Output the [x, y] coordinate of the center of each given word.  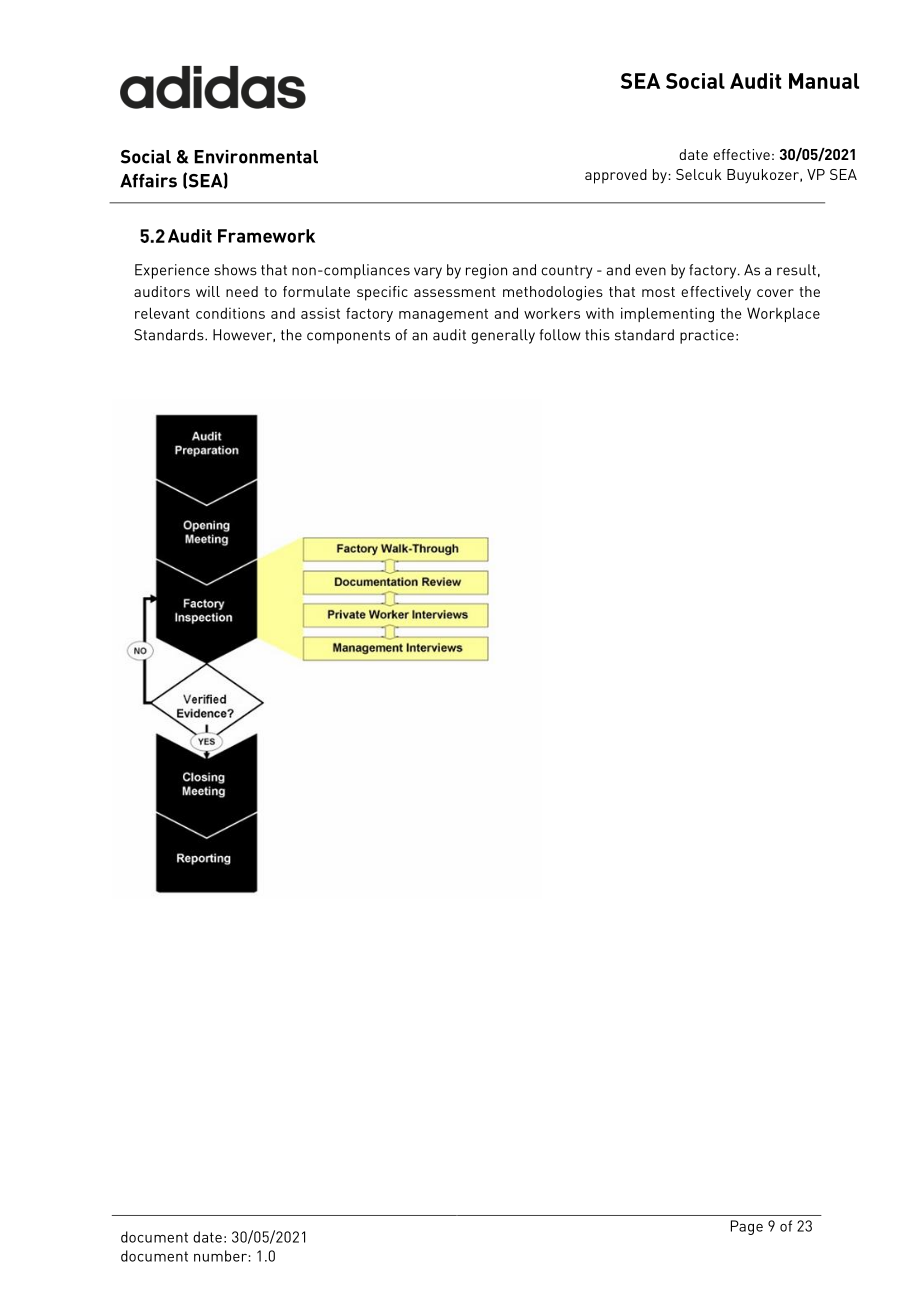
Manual [824, 81]
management [443, 316]
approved [616, 176]
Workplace [783, 314]
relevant [162, 313]
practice [707, 336]
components [348, 337]
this [597, 335]
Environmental [256, 157]
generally [503, 336]
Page [747, 1227]
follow [560, 335]
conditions [230, 313]
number [221, 1256]
